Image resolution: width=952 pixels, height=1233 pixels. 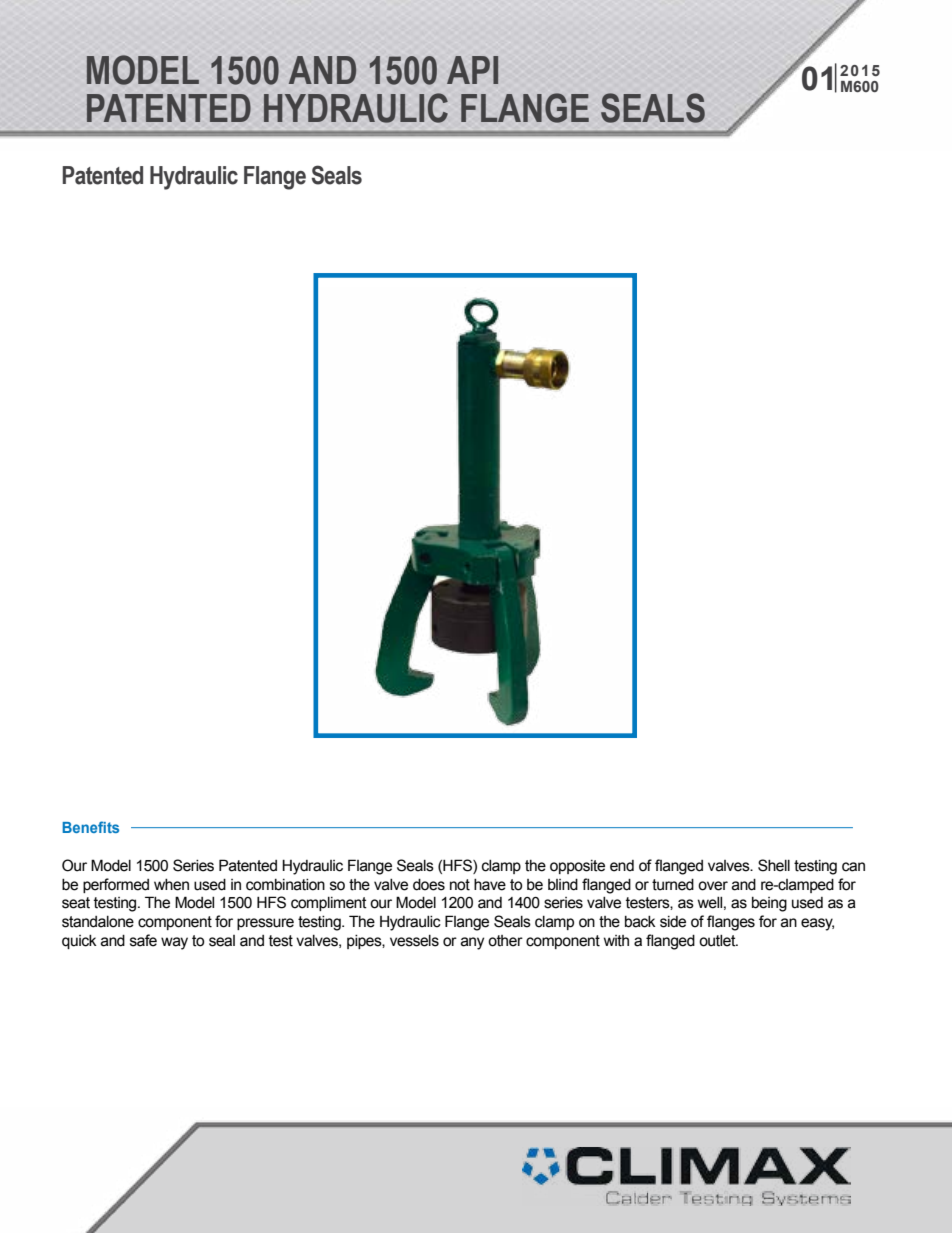 I want to click on being, so click(x=769, y=904).
